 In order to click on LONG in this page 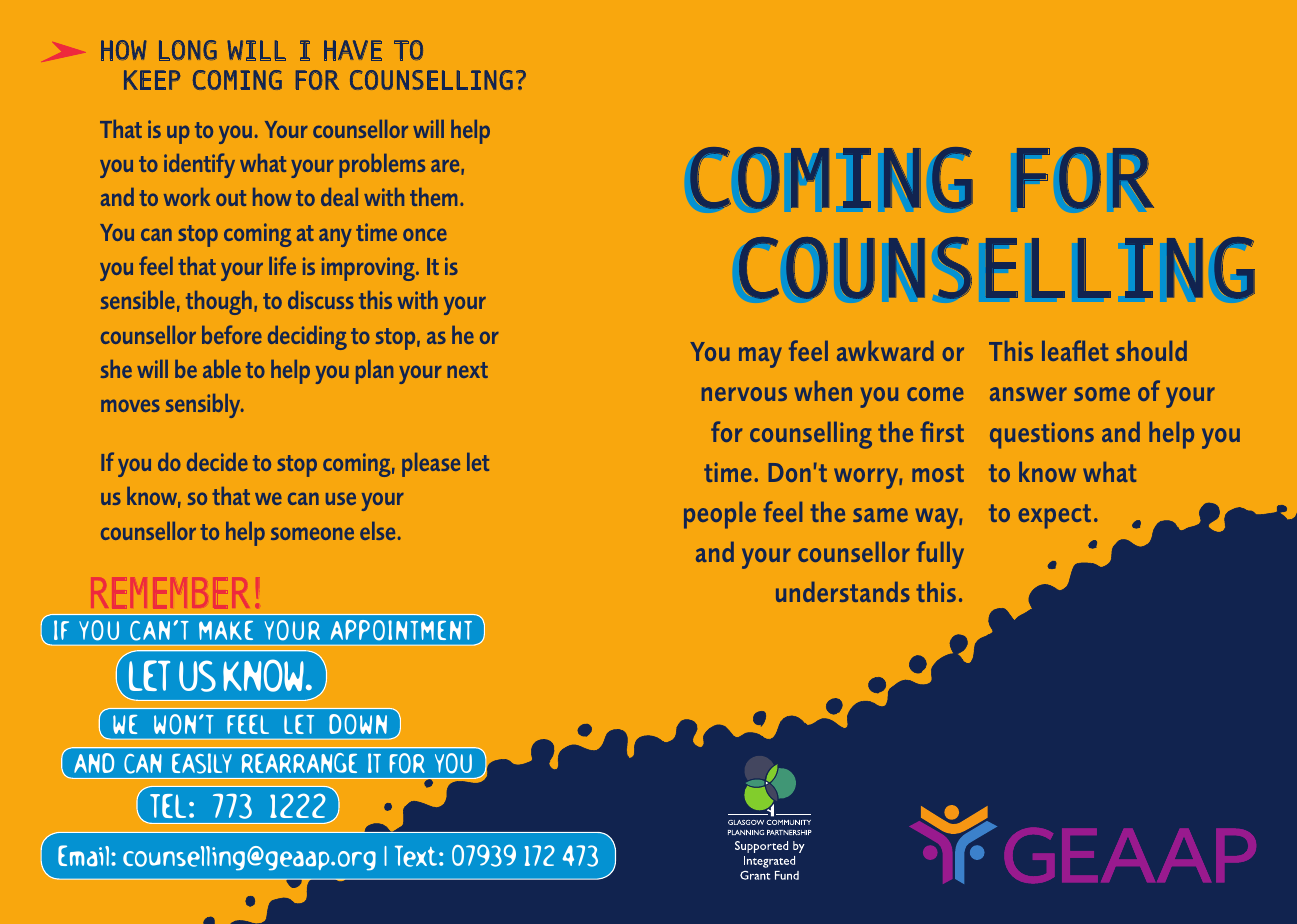, I will do `click(188, 50)`.
